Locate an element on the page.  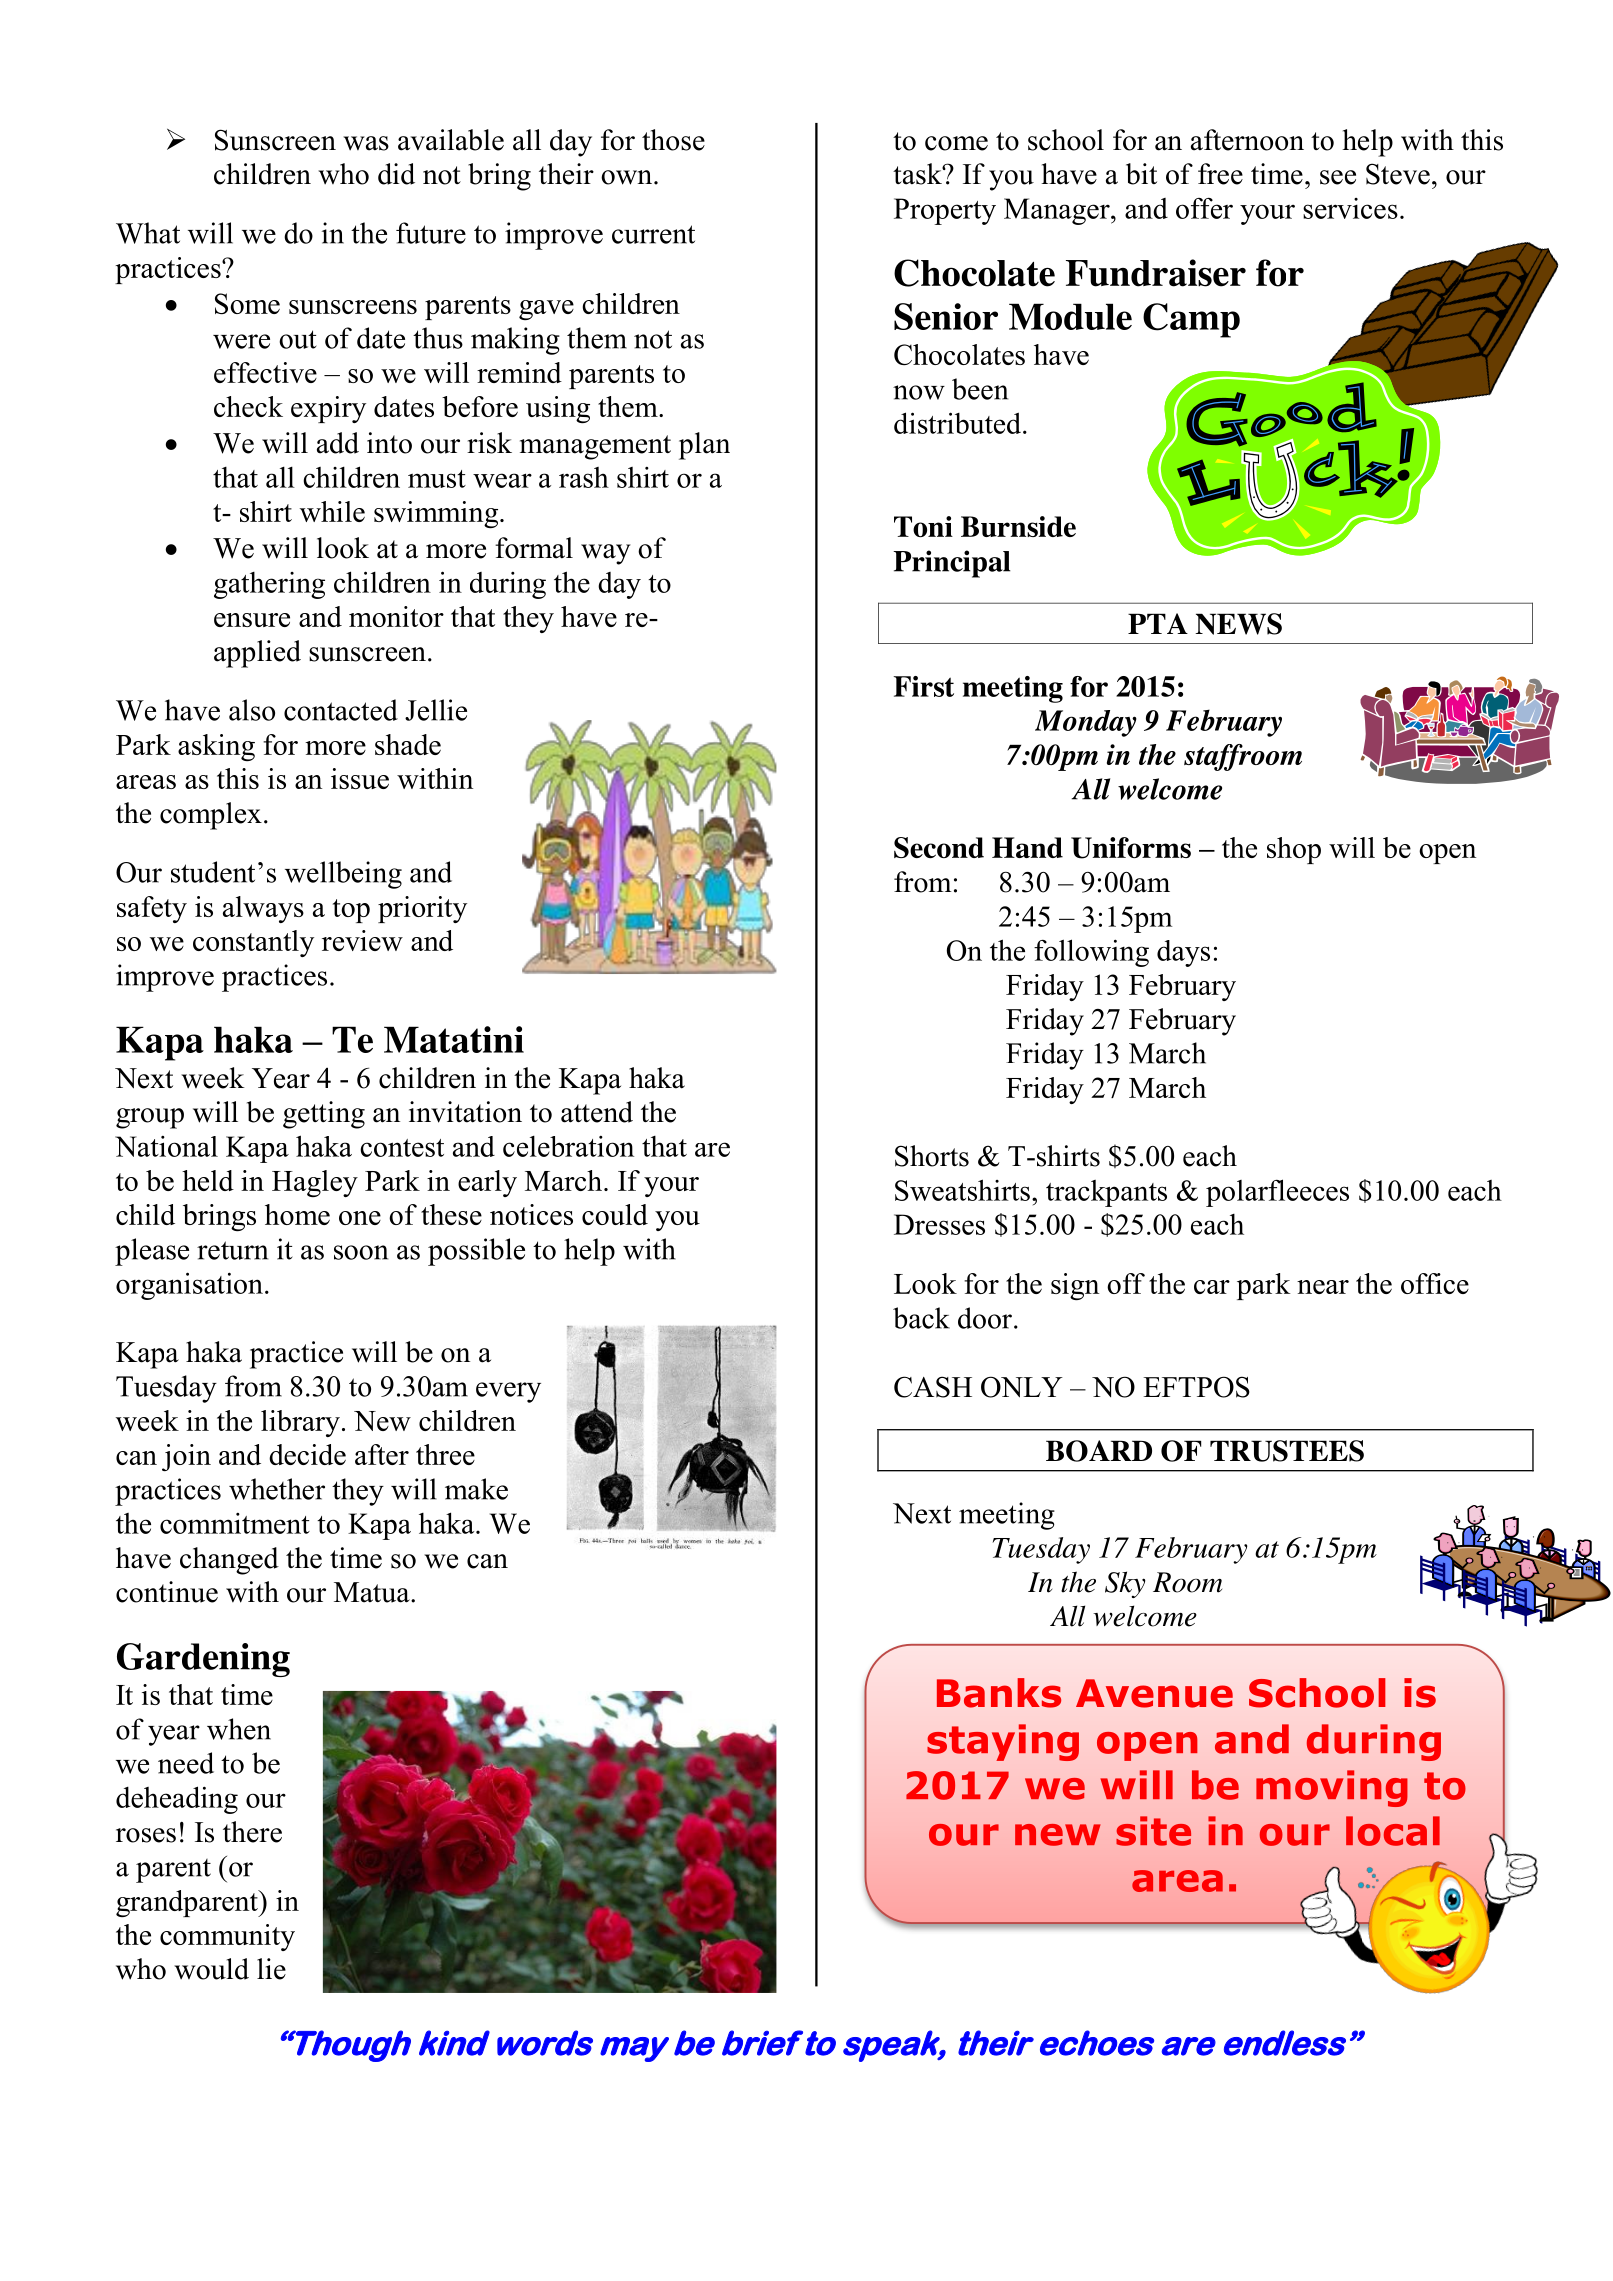
Shorts is located at coordinates (932, 1156).
